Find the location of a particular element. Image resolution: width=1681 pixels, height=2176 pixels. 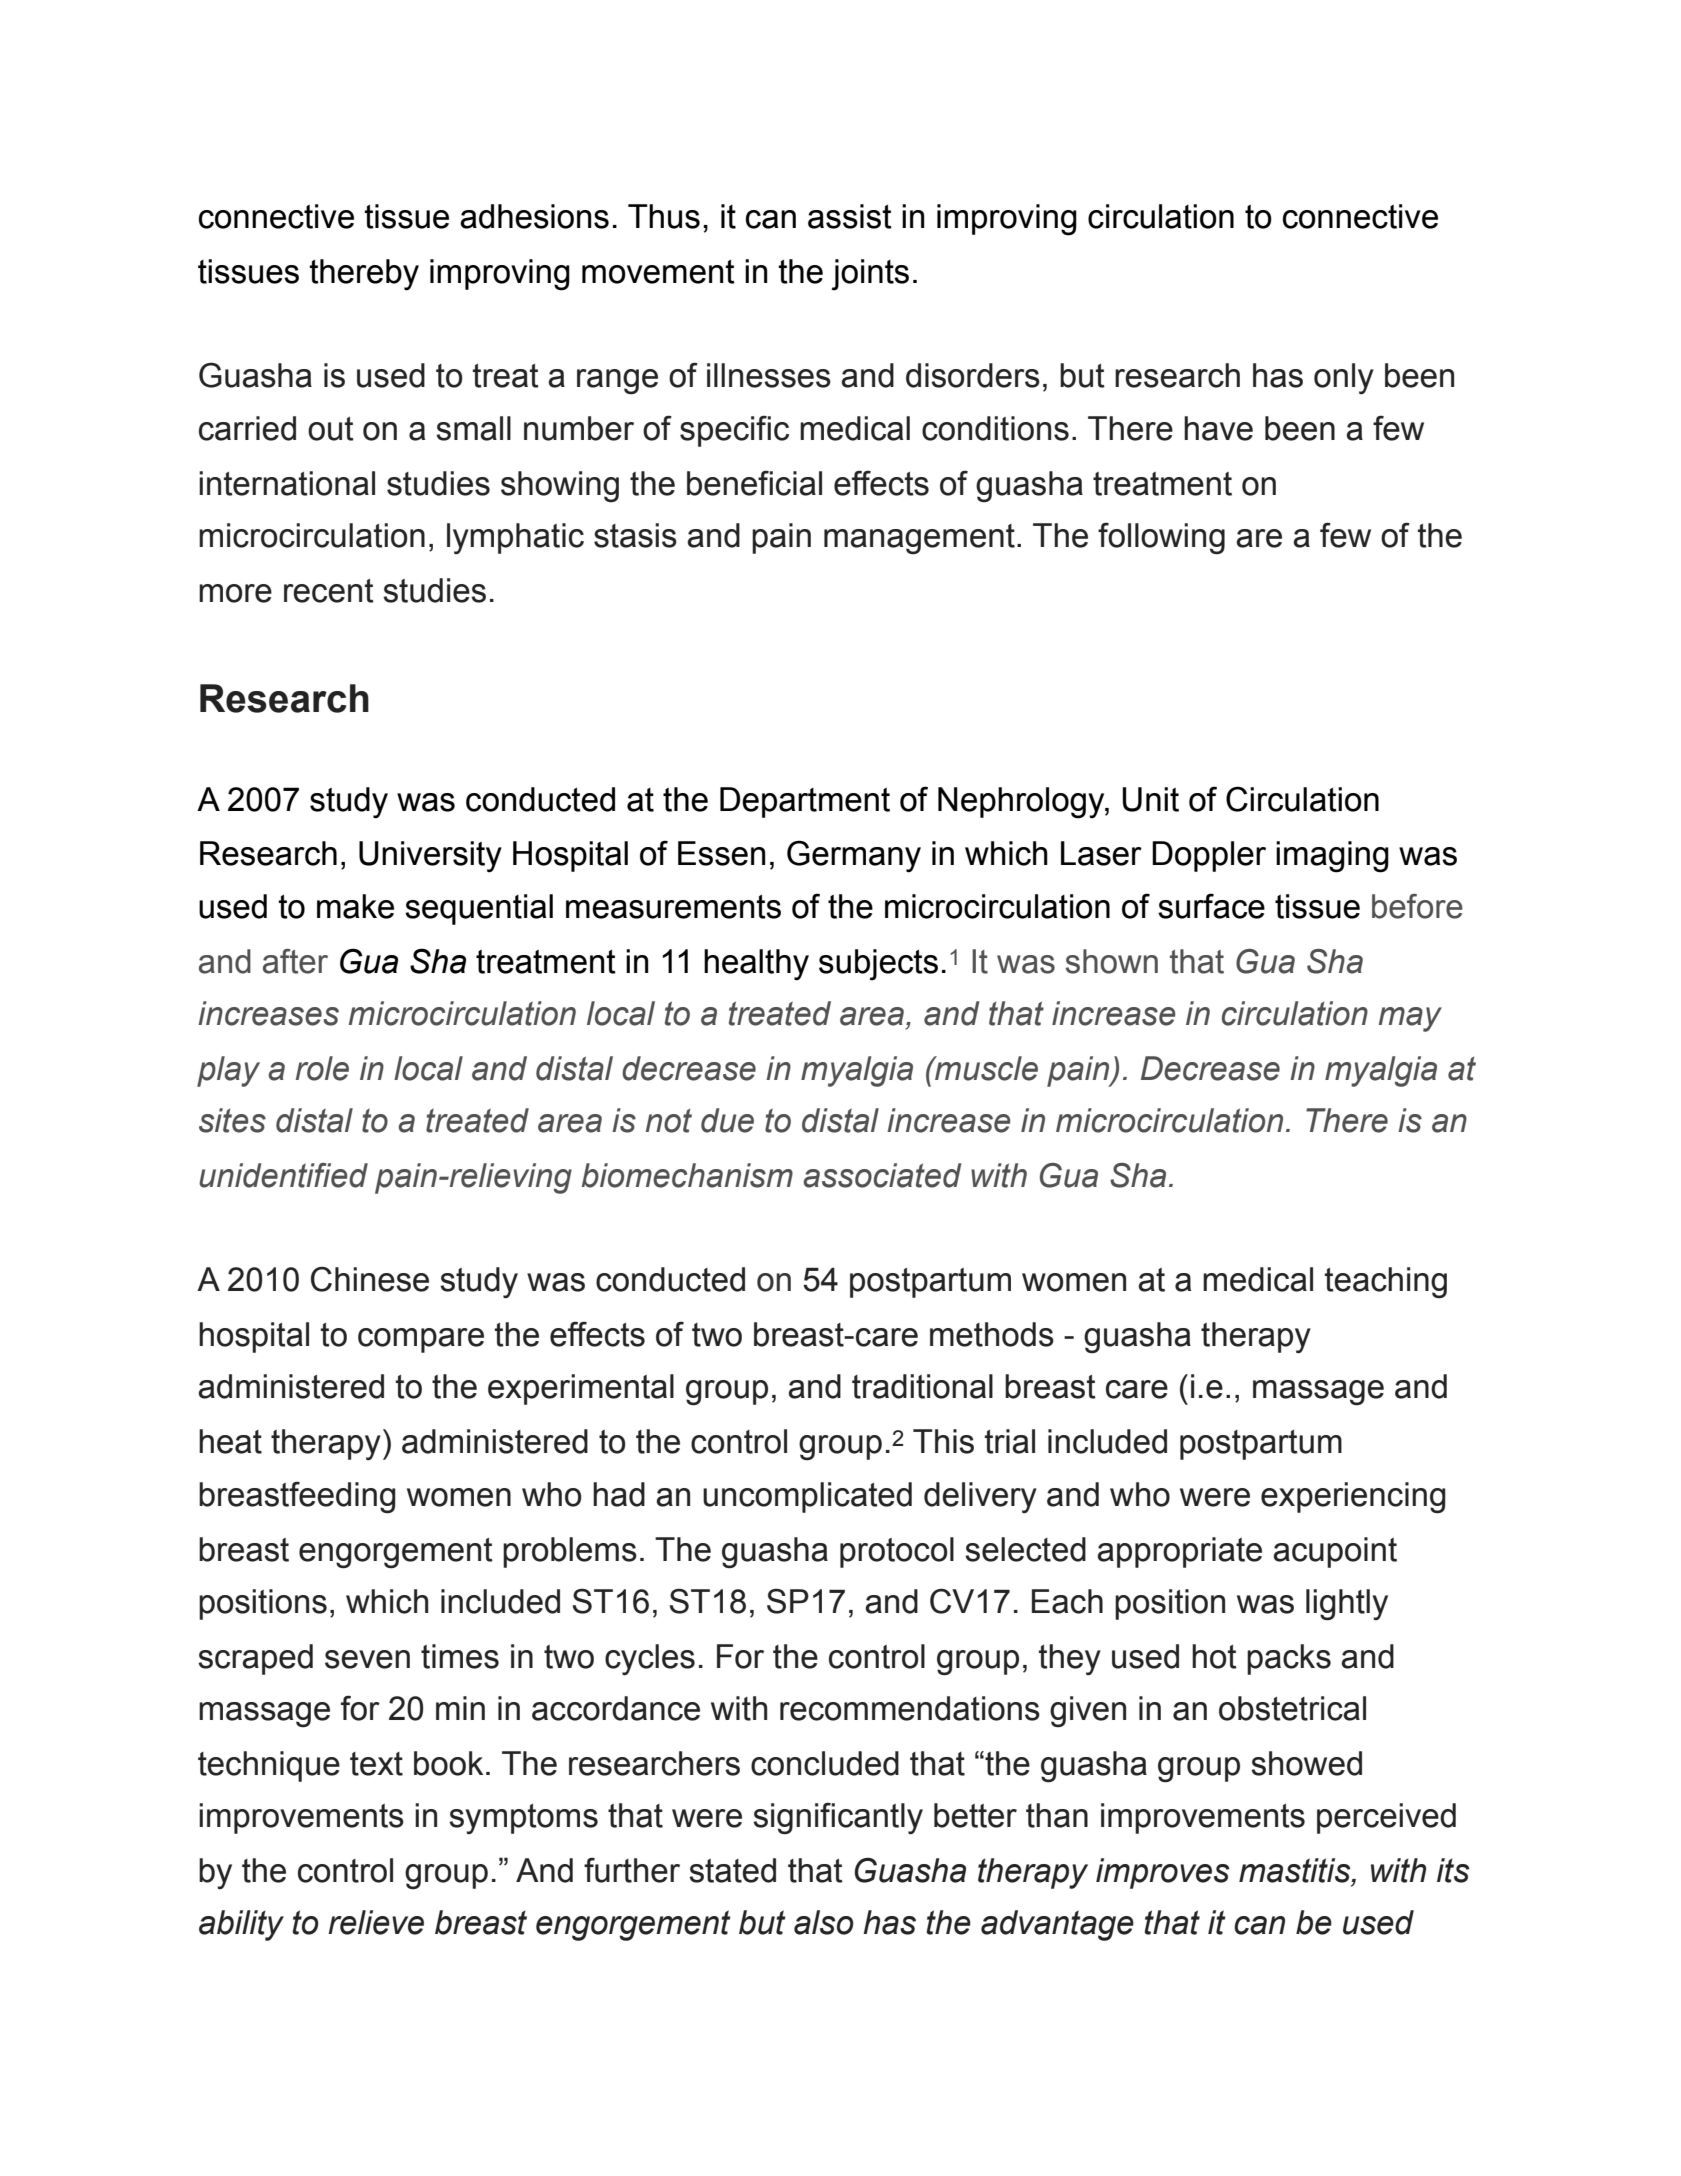

relieve is located at coordinates (376, 1922).
